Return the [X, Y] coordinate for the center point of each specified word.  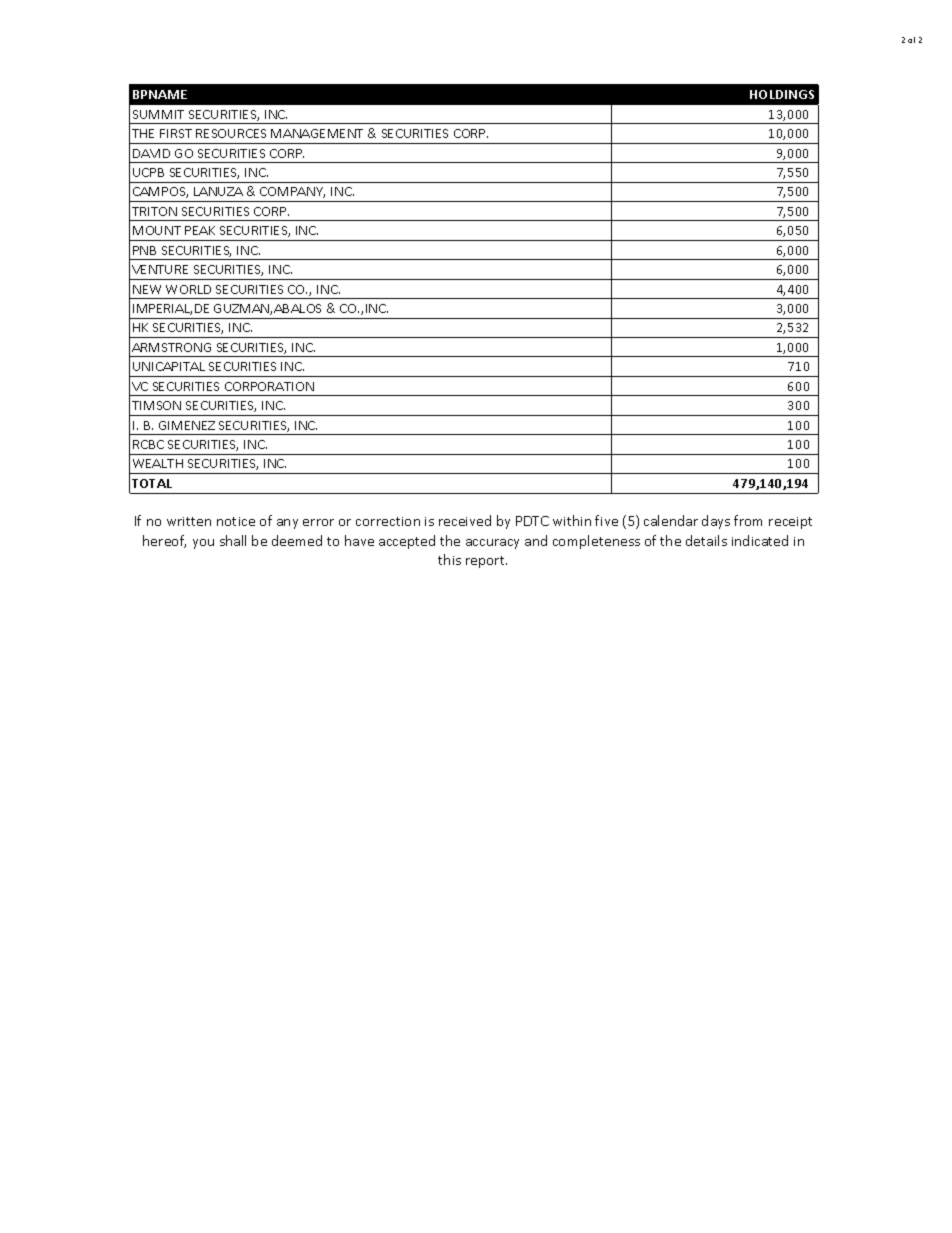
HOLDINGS [782, 94]
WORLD [188, 289]
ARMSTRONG [171, 347]
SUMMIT [158, 114]
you [203, 544]
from [748, 520]
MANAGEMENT [317, 133]
